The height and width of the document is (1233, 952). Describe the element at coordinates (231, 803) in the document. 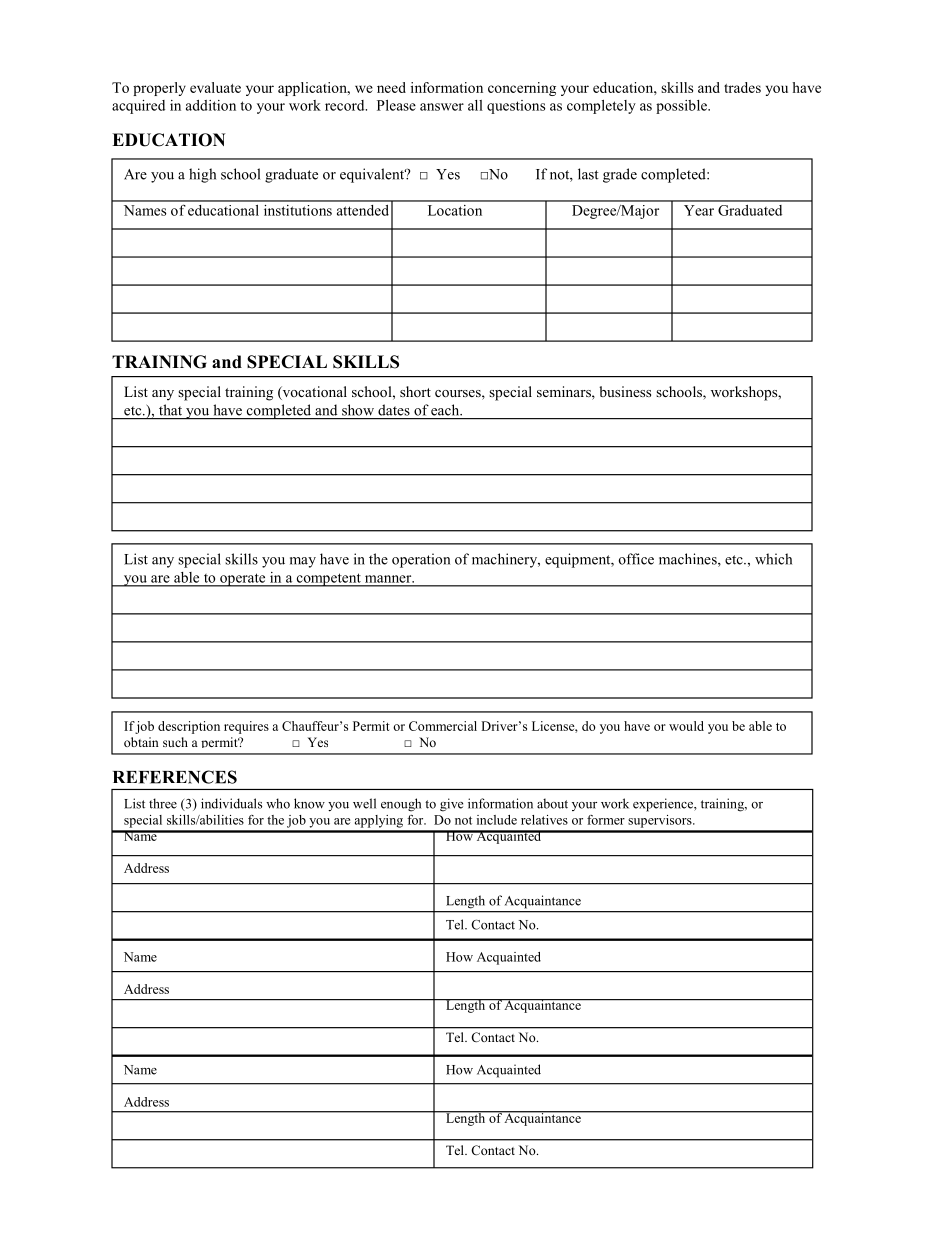

I see `individuals` at that location.
